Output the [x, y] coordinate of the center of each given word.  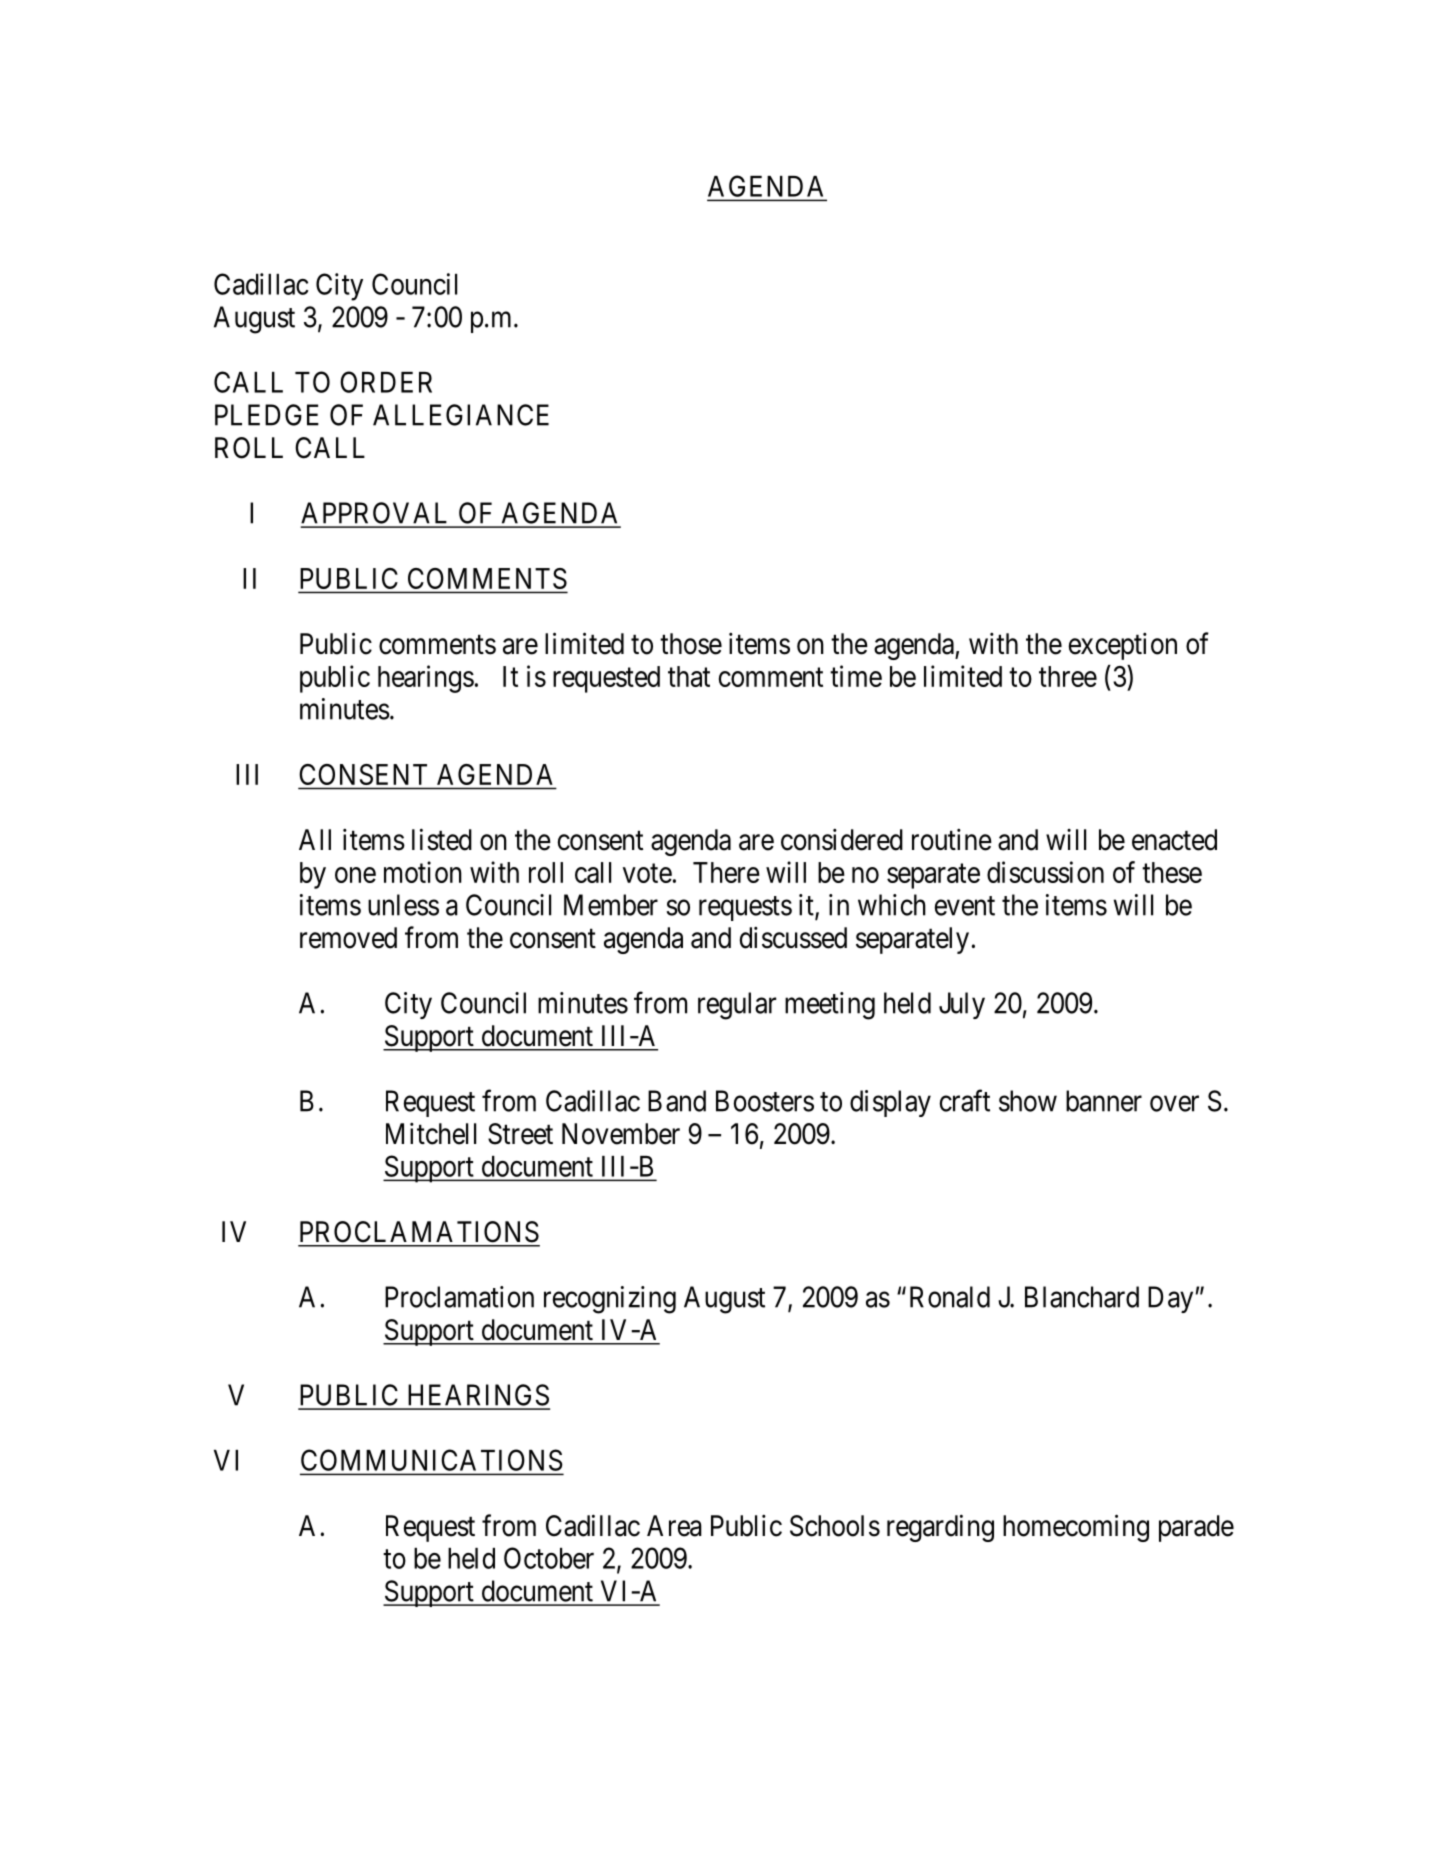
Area [674, 1526]
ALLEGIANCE [461, 415]
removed [348, 938]
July [962, 1005]
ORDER [386, 382]
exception [1123, 646]
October [549, 1558]
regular [737, 1006]
